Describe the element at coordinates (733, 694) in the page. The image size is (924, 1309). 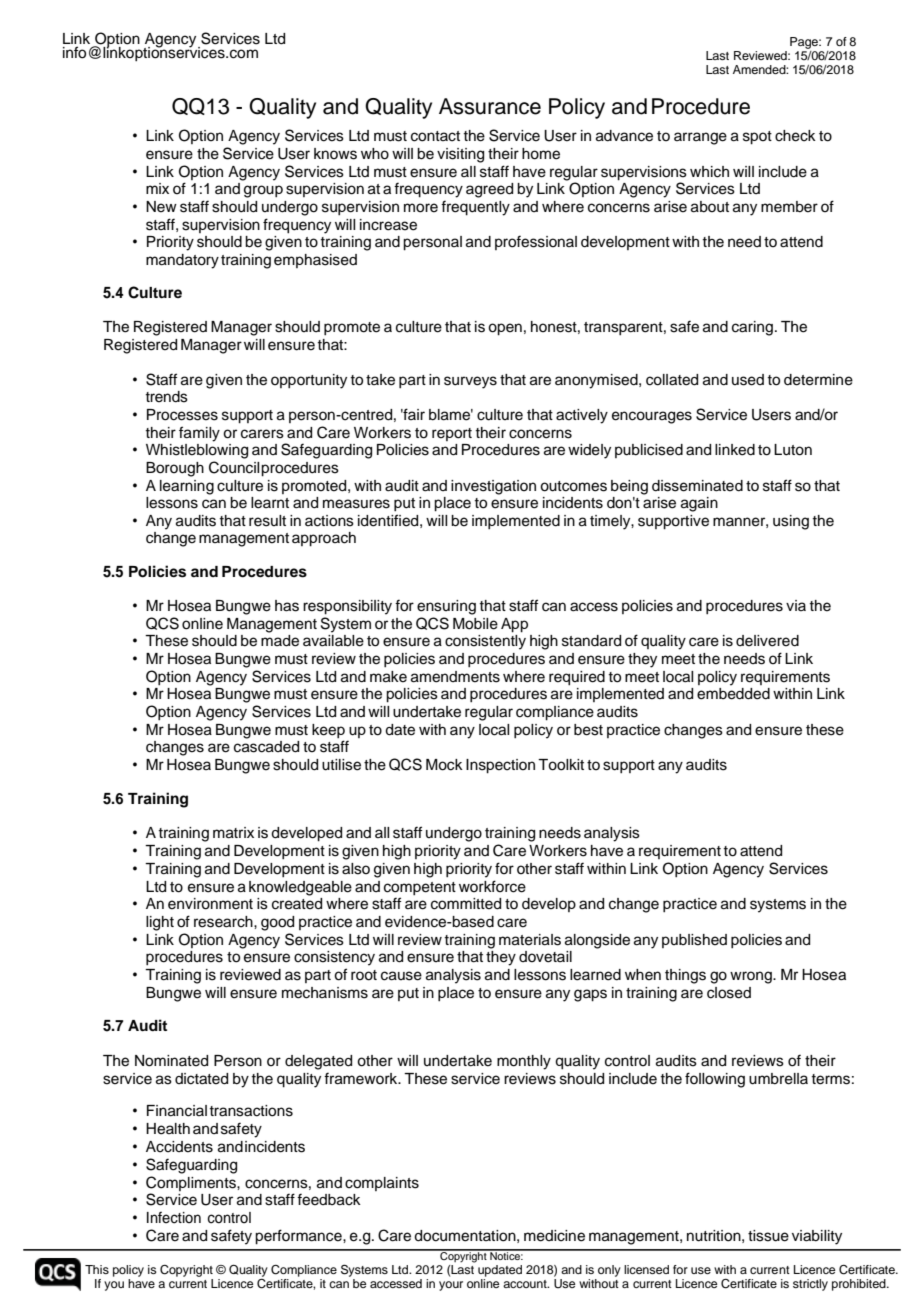
I see `embedded` at that location.
